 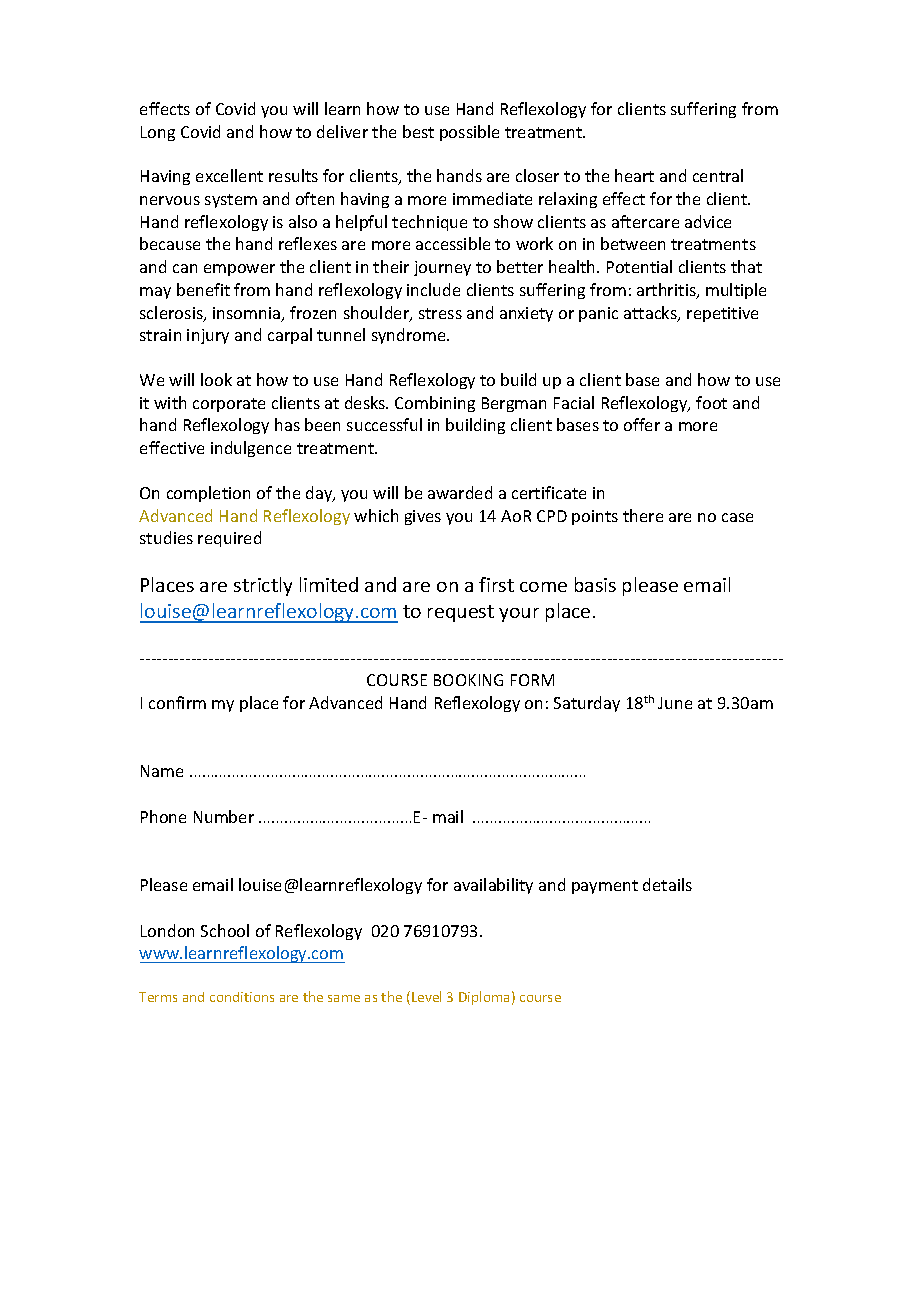 I want to click on possible, so click(x=469, y=133).
